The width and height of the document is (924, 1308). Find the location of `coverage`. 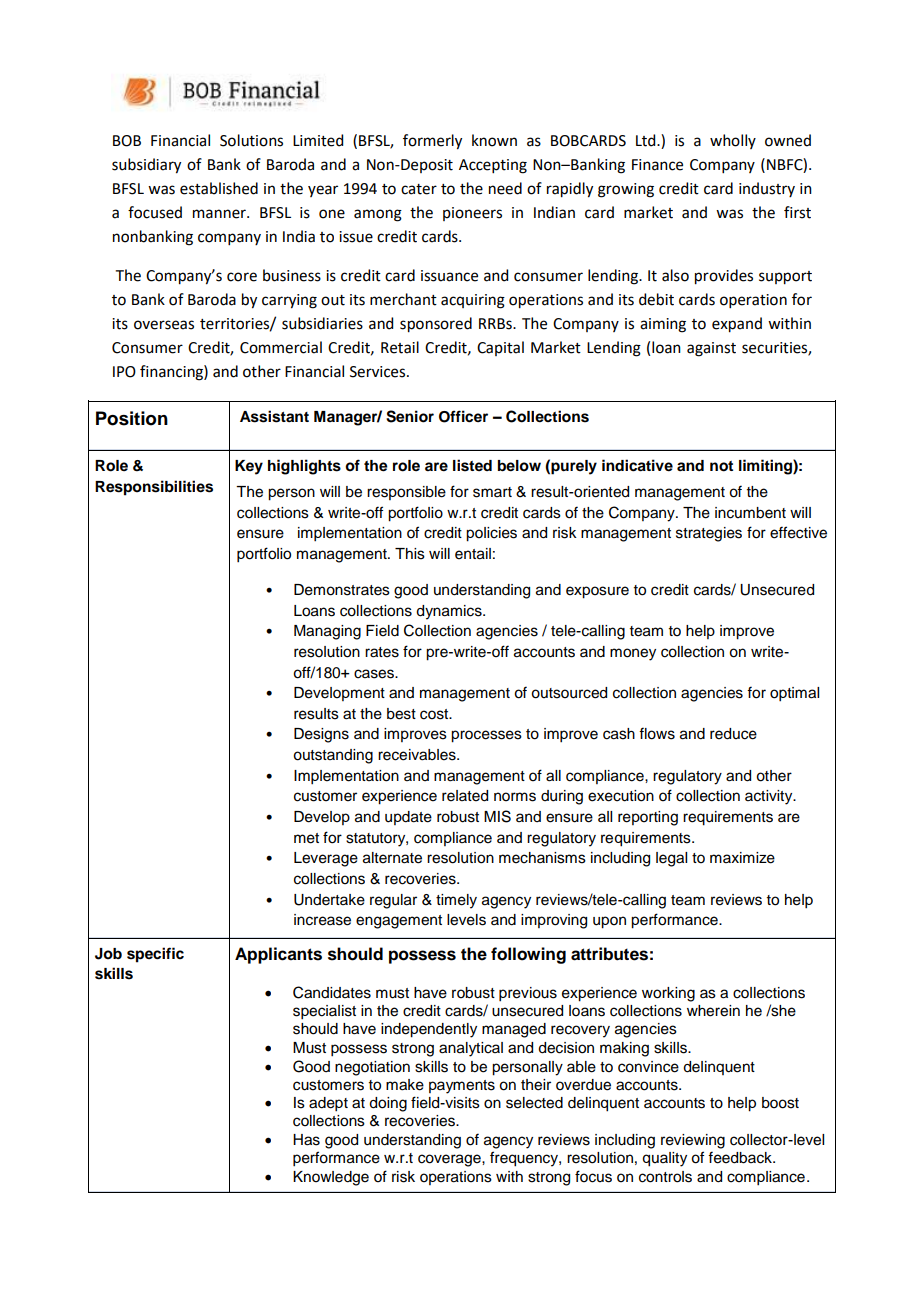

coverage is located at coordinates (450, 1160).
